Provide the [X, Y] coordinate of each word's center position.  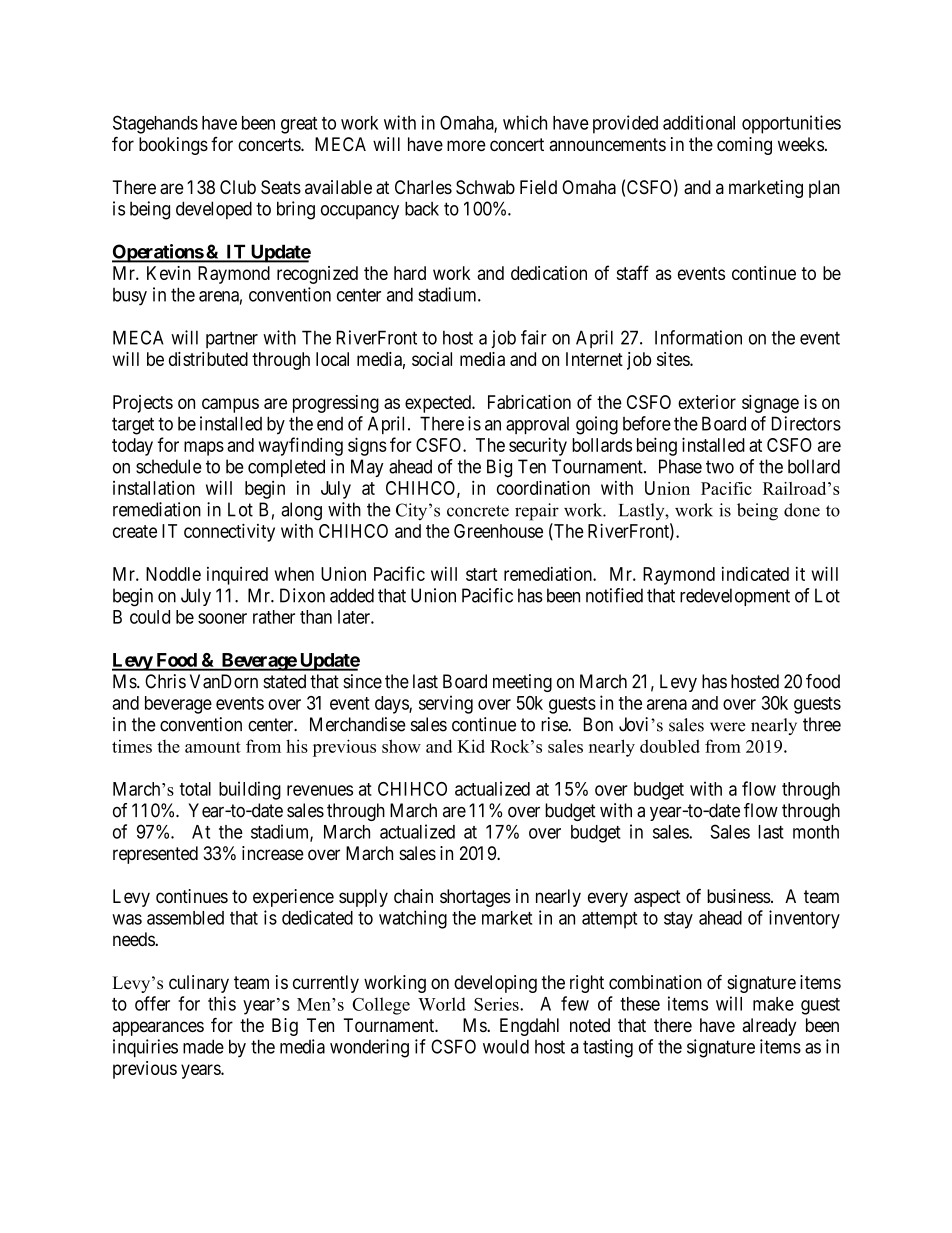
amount [213, 747]
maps [204, 448]
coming [744, 146]
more [466, 145]
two [720, 467]
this [222, 1003]
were [728, 727]
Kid [471, 746]
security [538, 446]
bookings [173, 146]
